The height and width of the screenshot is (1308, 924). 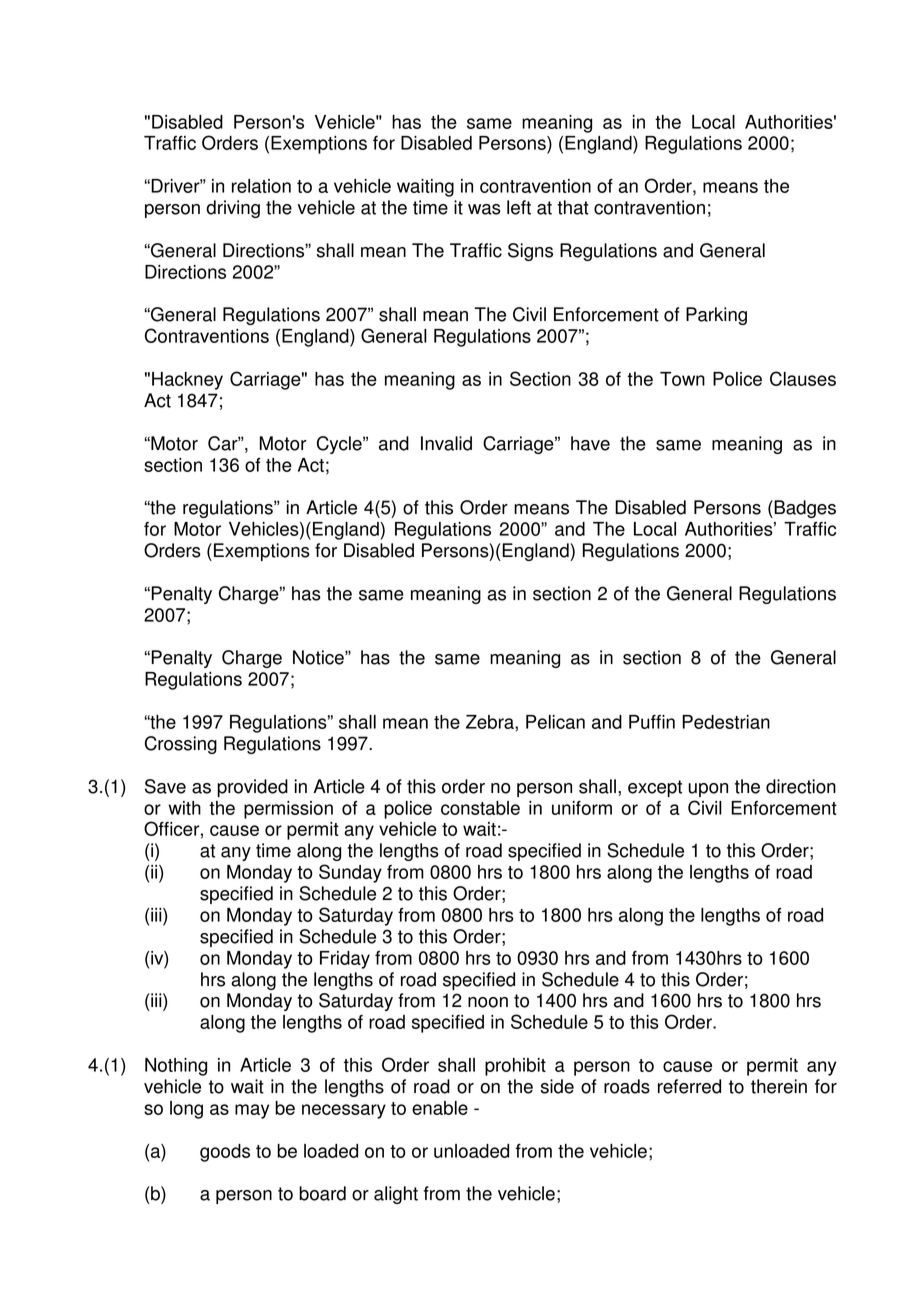 I want to click on upon, so click(x=708, y=790).
